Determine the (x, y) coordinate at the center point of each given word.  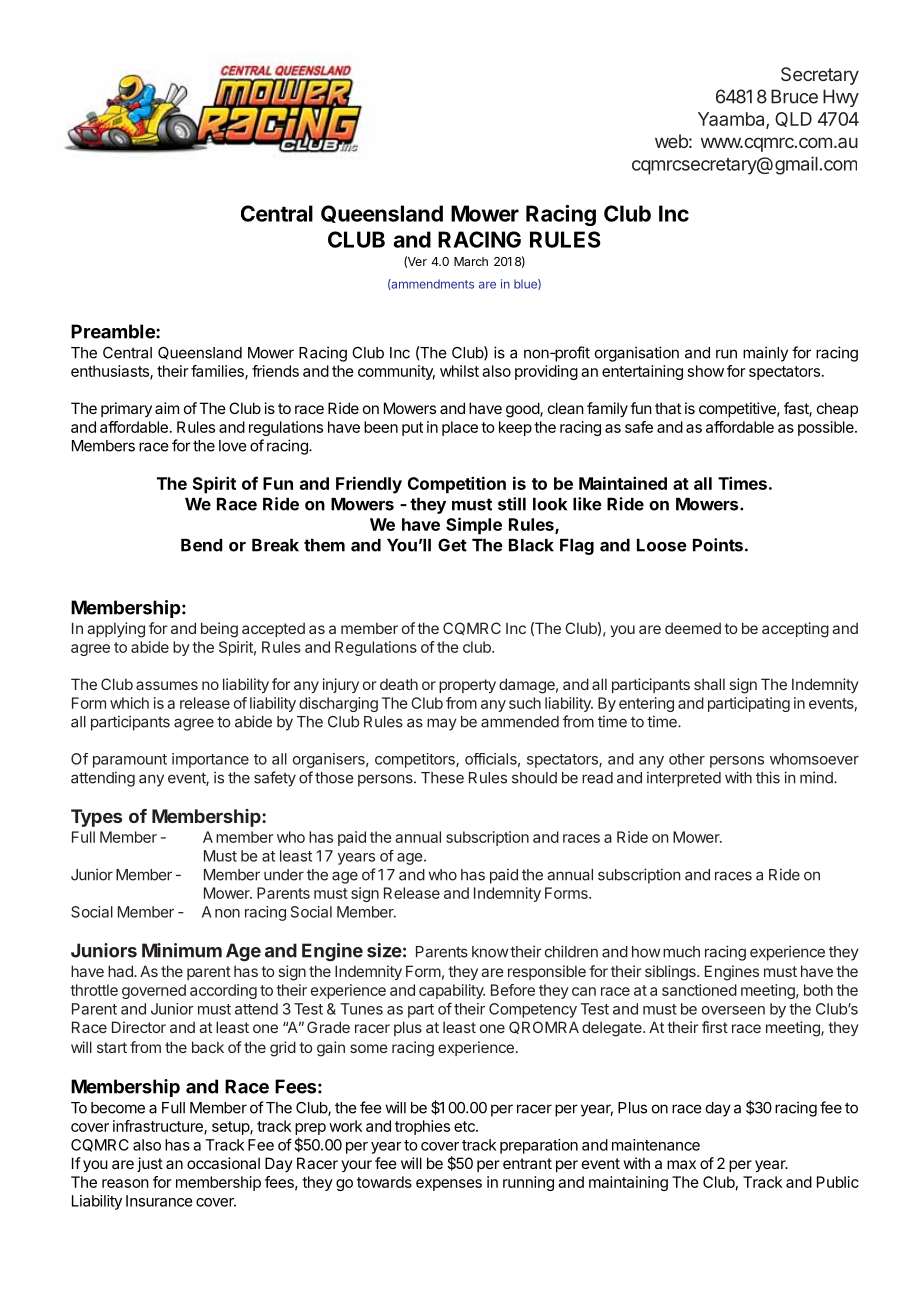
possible (827, 428)
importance (210, 760)
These (442, 778)
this (768, 777)
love (233, 446)
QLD (793, 119)
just (150, 1164)
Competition (457, 485)
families (218, 372)
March (471, 261)
